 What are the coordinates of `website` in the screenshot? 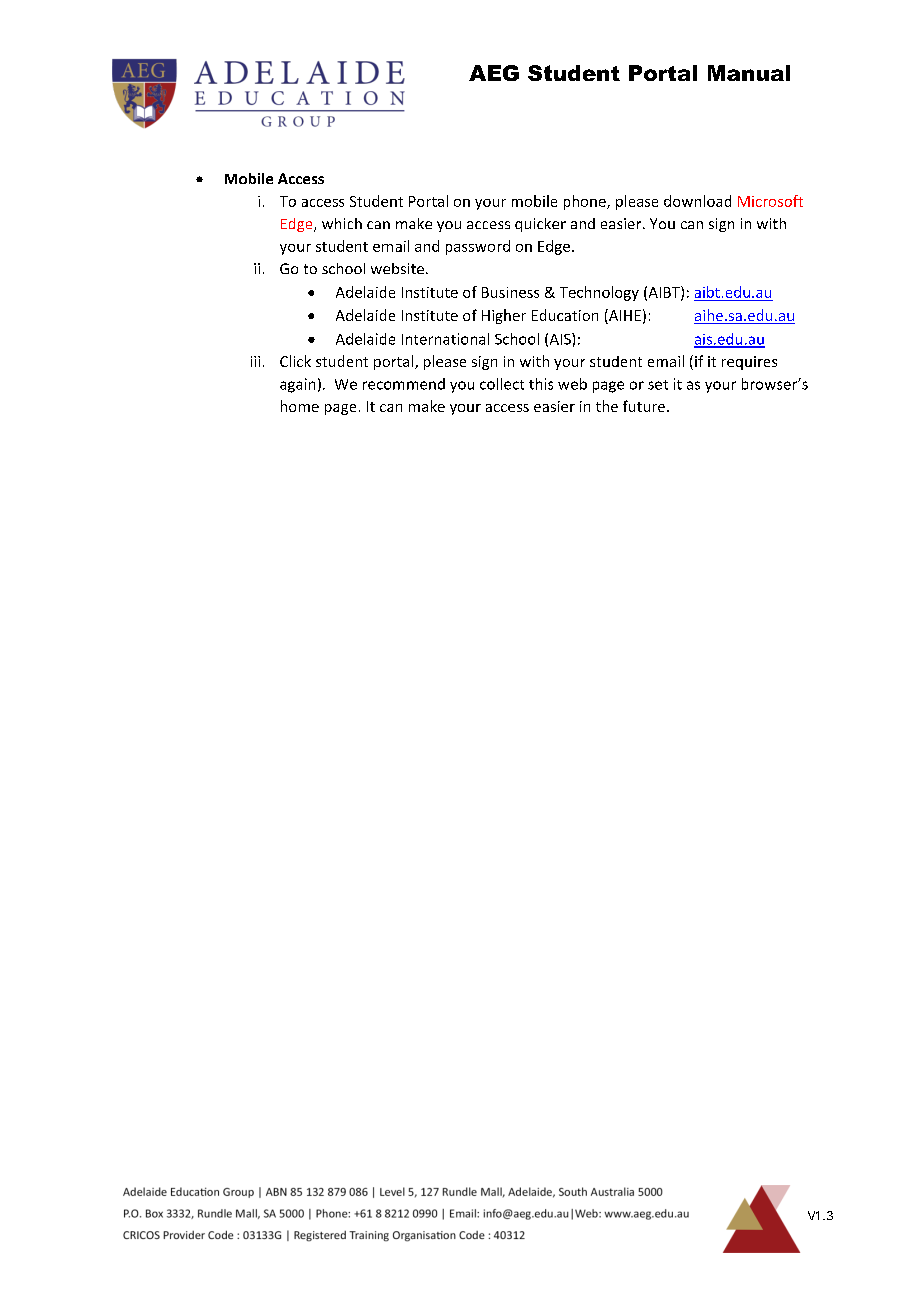 It's located at (397, 268).
